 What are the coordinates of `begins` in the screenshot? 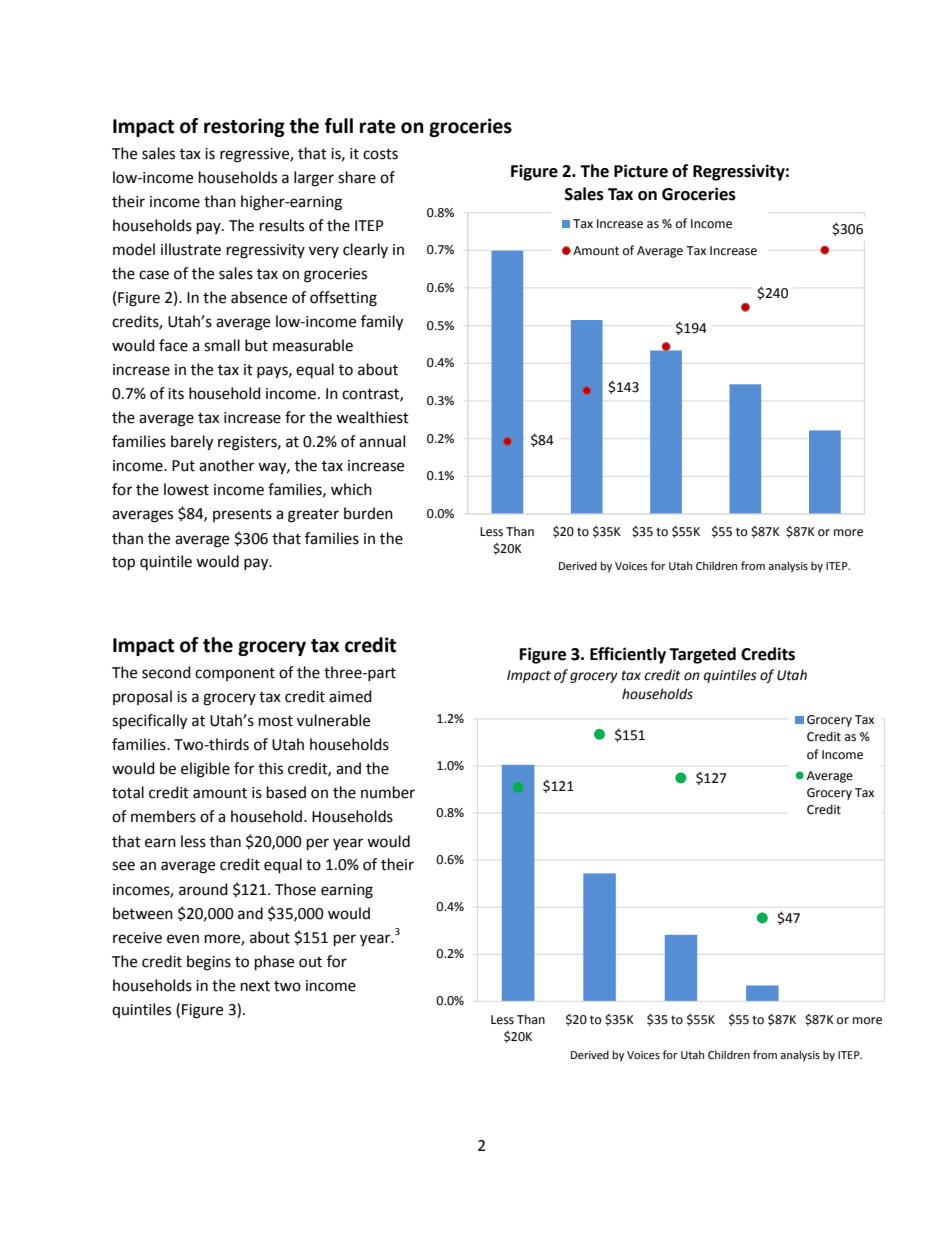 It's located at (209, 963).
